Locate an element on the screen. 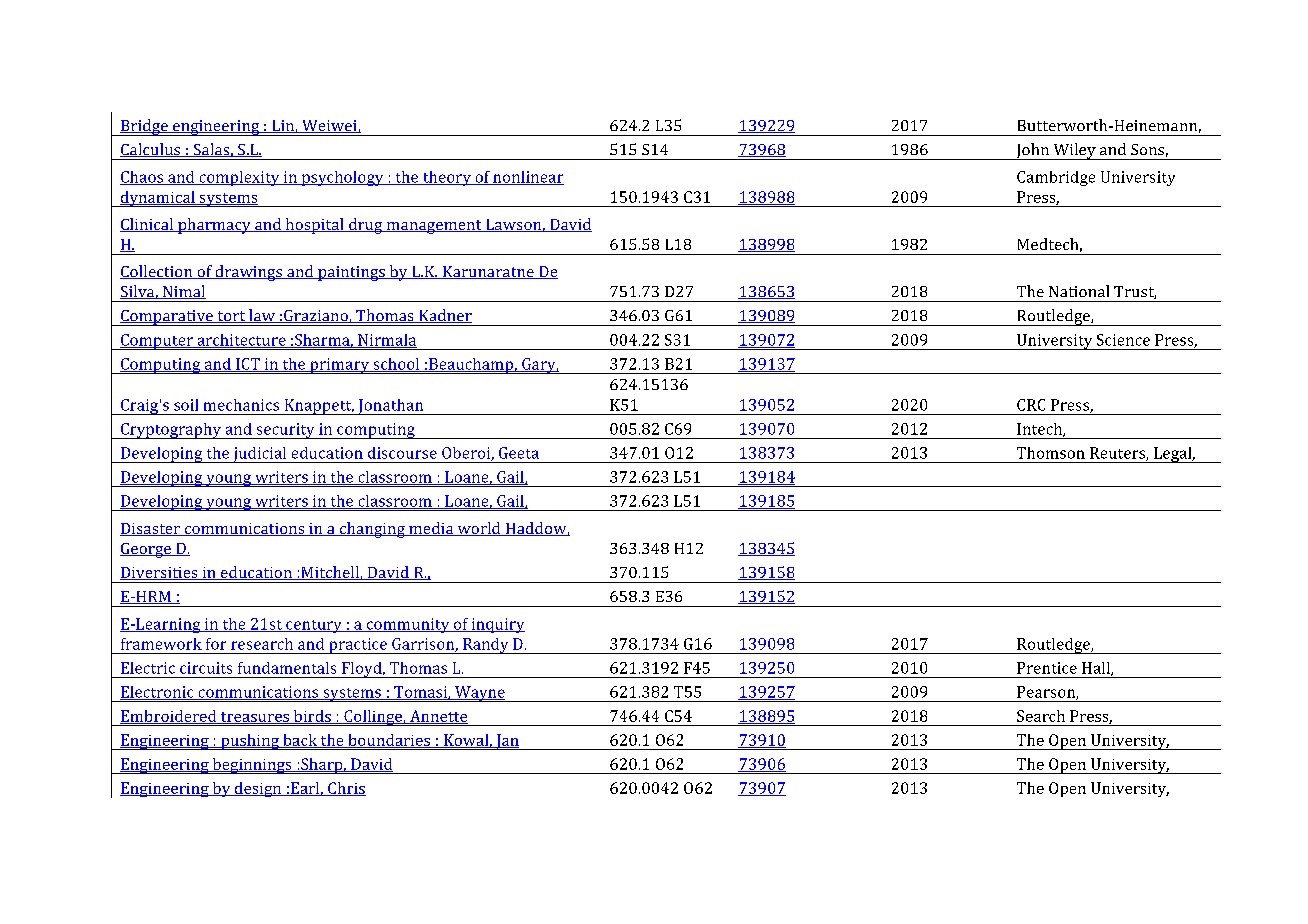 This screenshot has height=924, width=1308. John is located at coordinates (1033, 151).
